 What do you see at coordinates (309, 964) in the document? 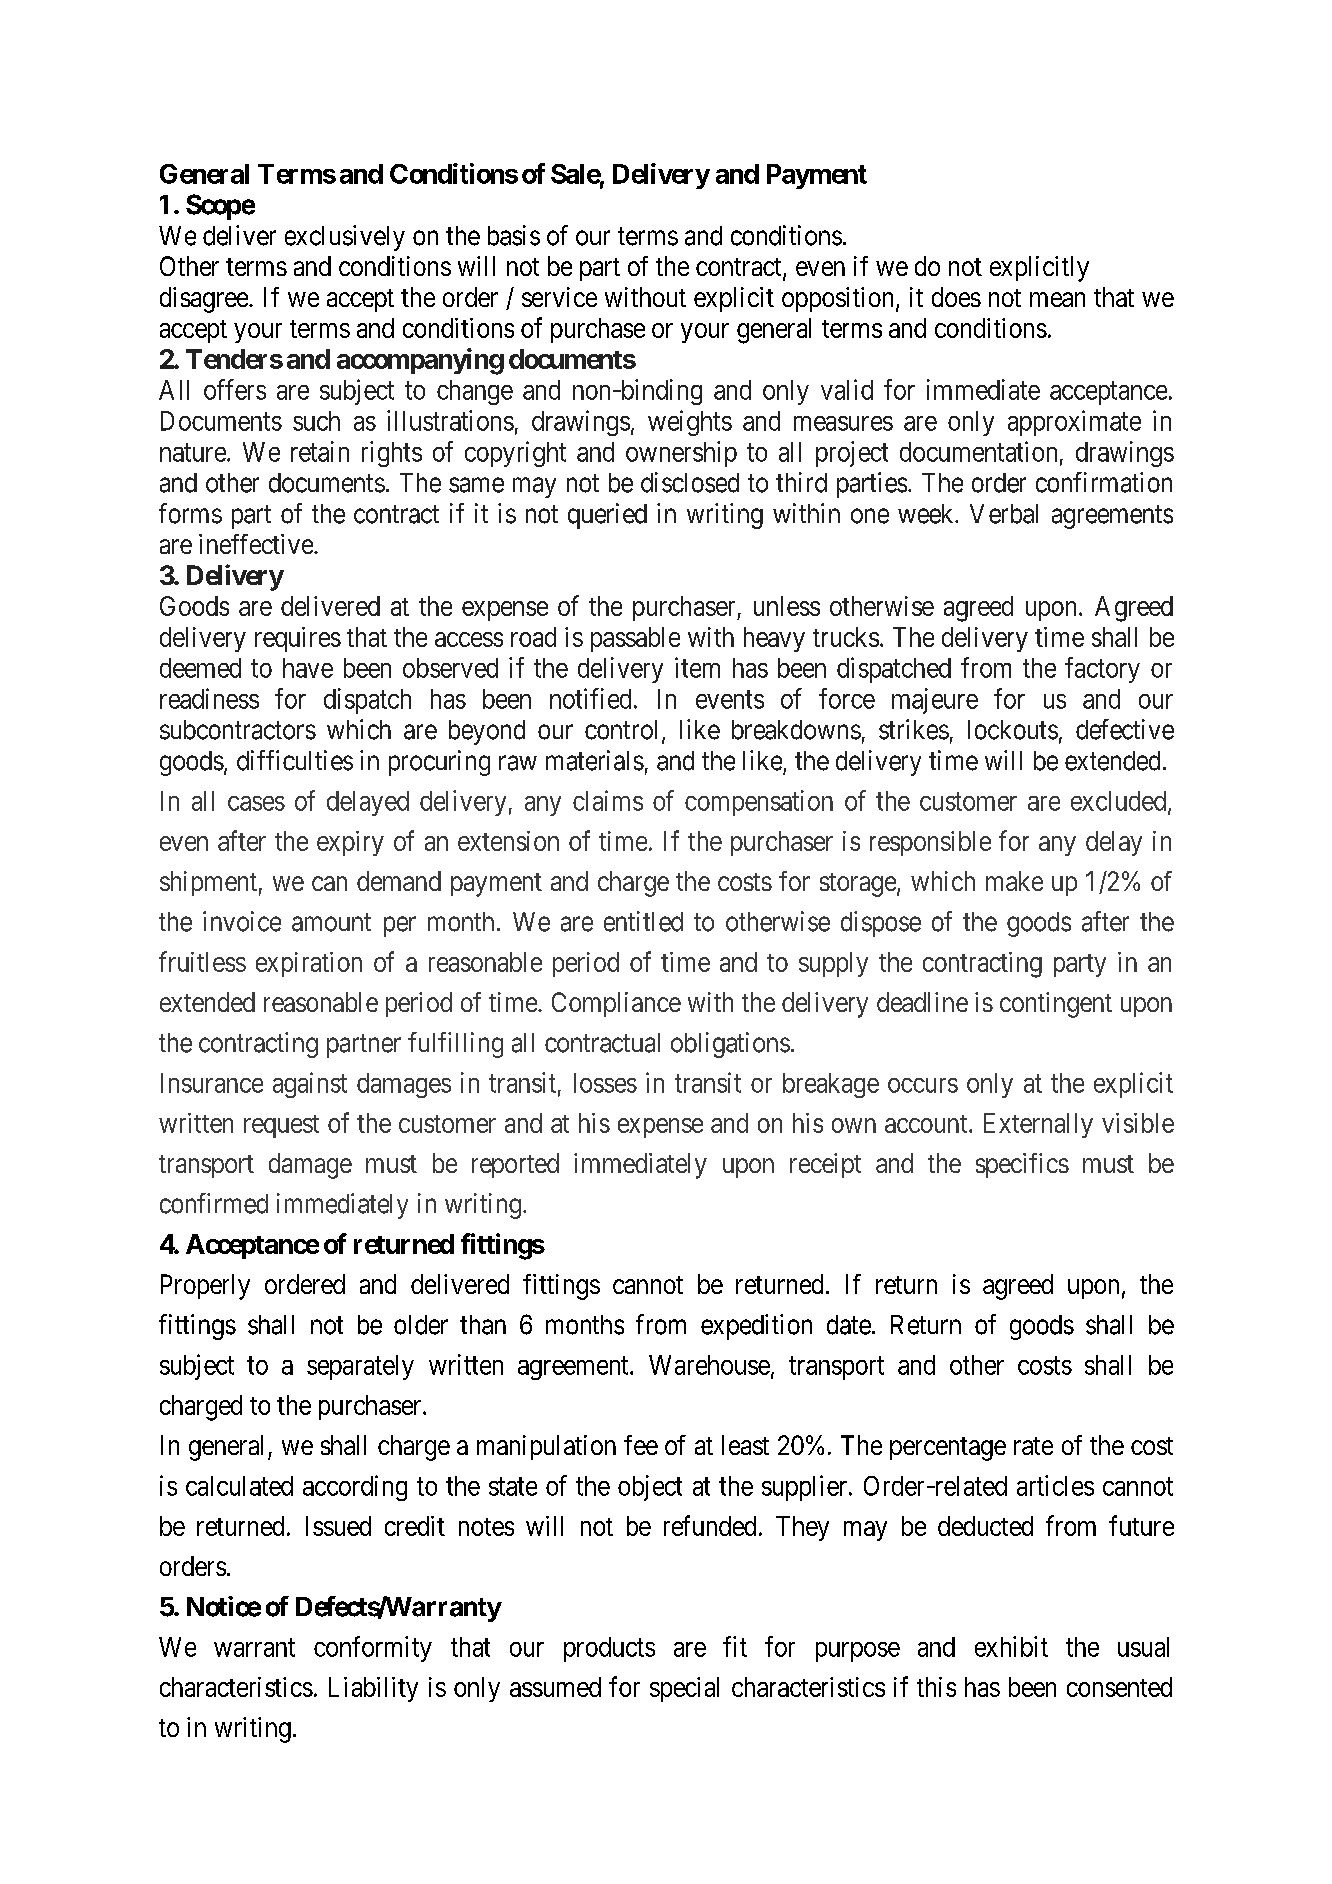
I see `expiration` at bounding box center [309, 964].
